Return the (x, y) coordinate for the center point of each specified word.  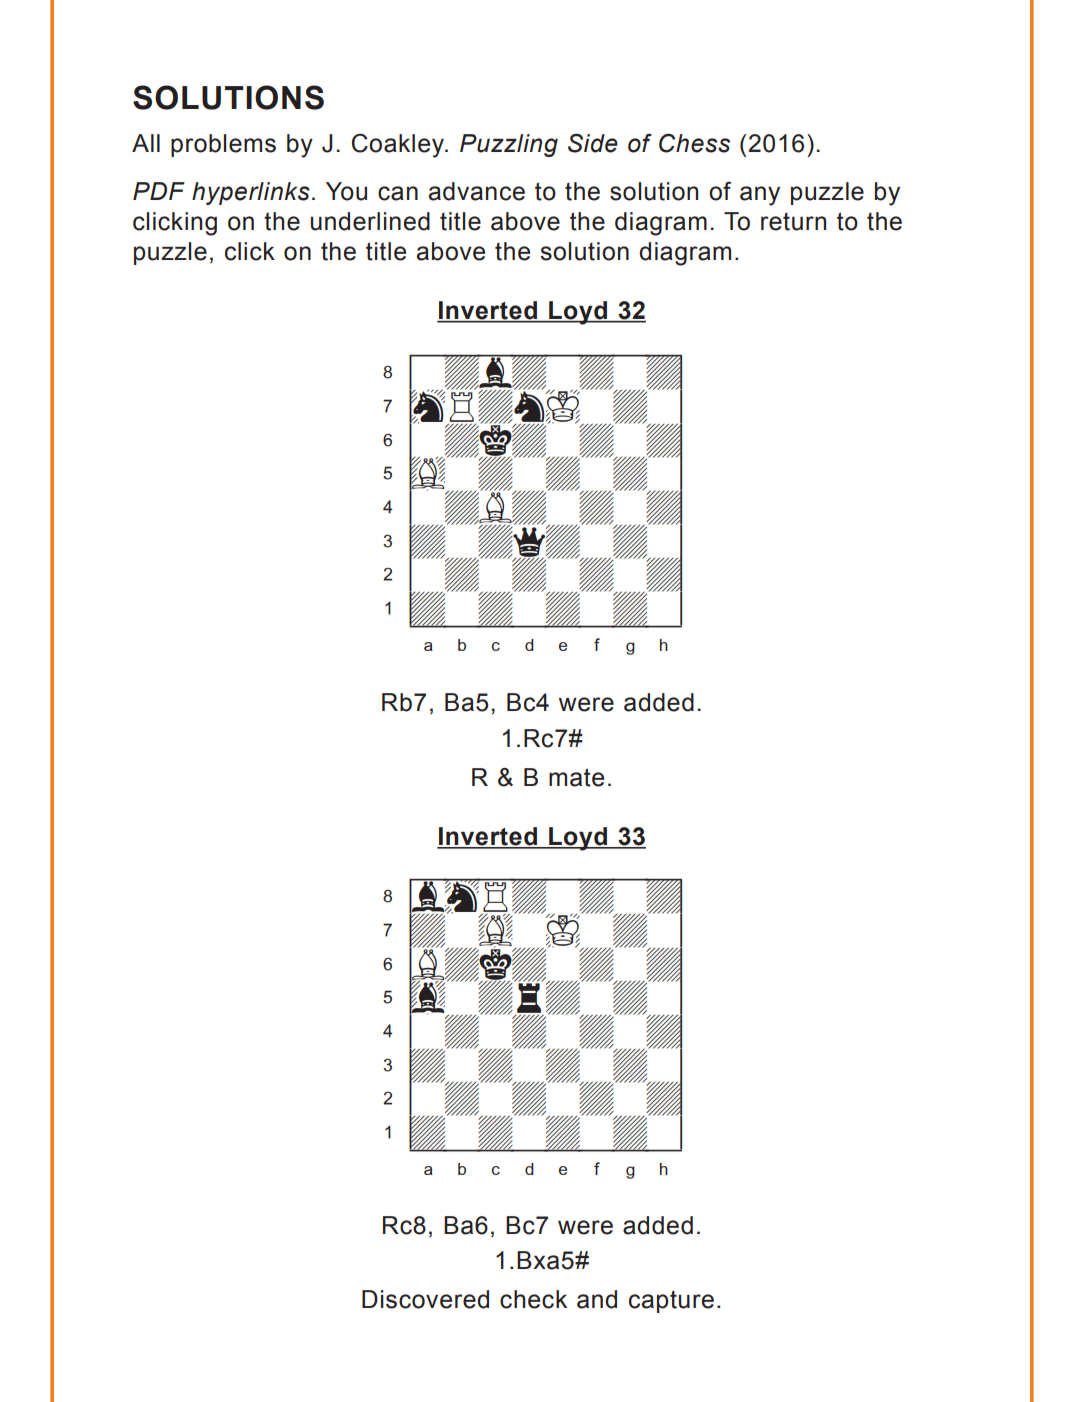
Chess (694, 143)
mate (576, 777)
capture (671, 1301)
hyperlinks (251, 193)
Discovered (425, 1299)
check (533, 1299)
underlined (370, 221)
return (793, 221)
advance (477, 191)
